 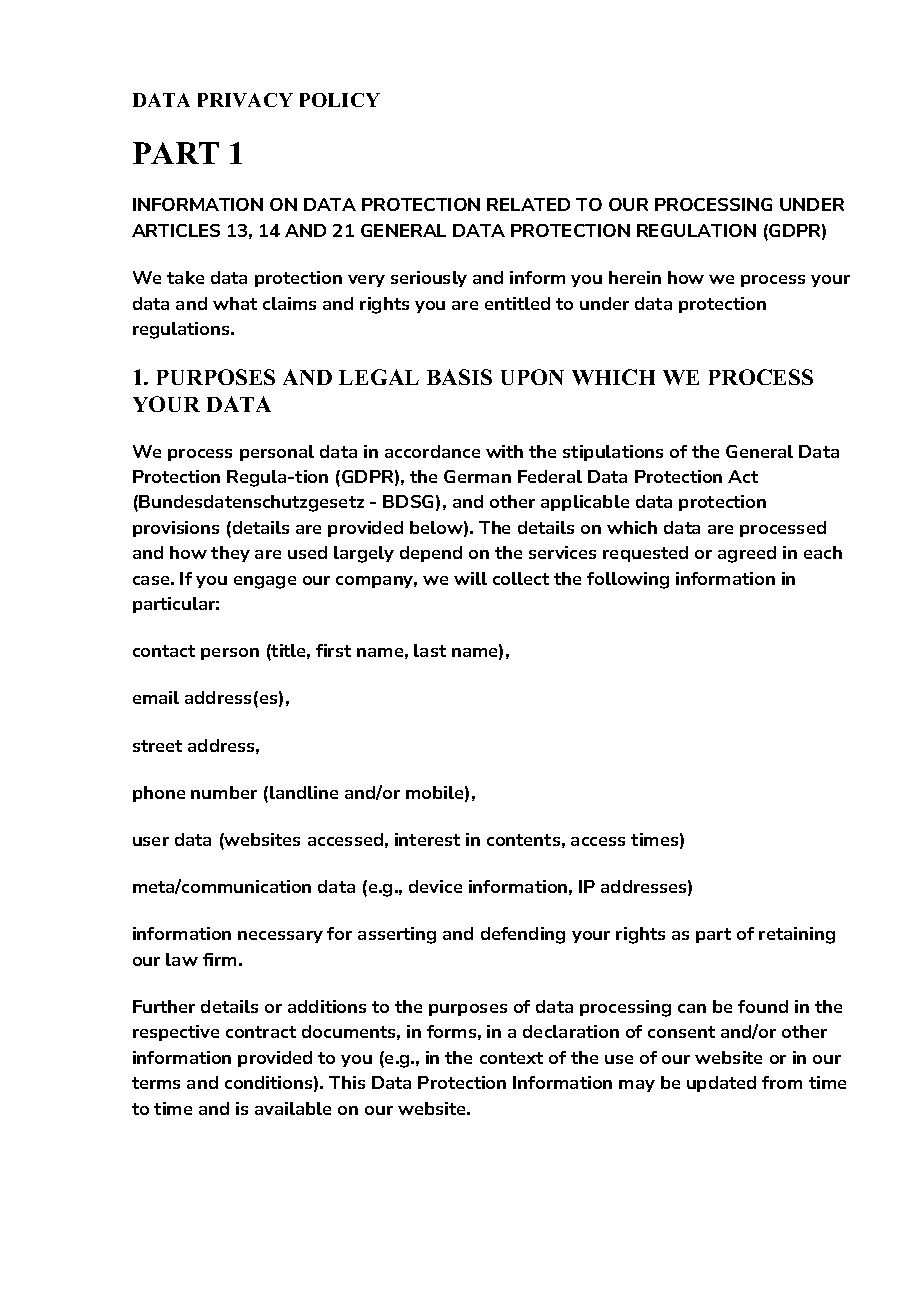 What do you see at coordinates (235, 303) in the screenshot?
I see `what` at bounding box center [235, 303].
